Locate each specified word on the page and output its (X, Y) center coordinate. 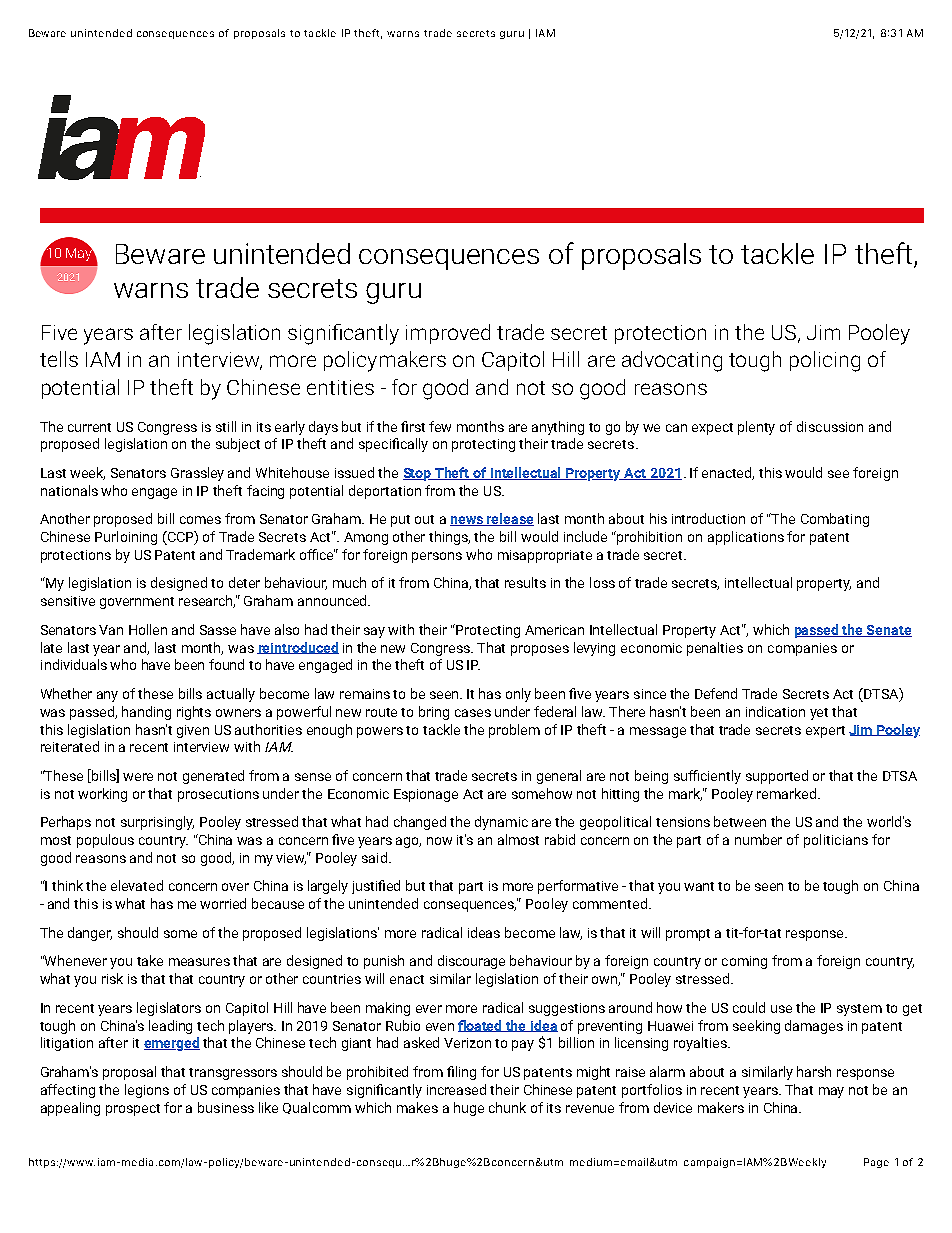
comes (200, 520)
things (449, 538)
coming (744, 962)
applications (746, 538)
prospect (133, 1110)
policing (825, 361)
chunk (507, 1107)
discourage (471, 962)
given (193, 731)
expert (825, 732)
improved (448, 334)
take (150, 960)
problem (514, 731)
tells (59, 359)
